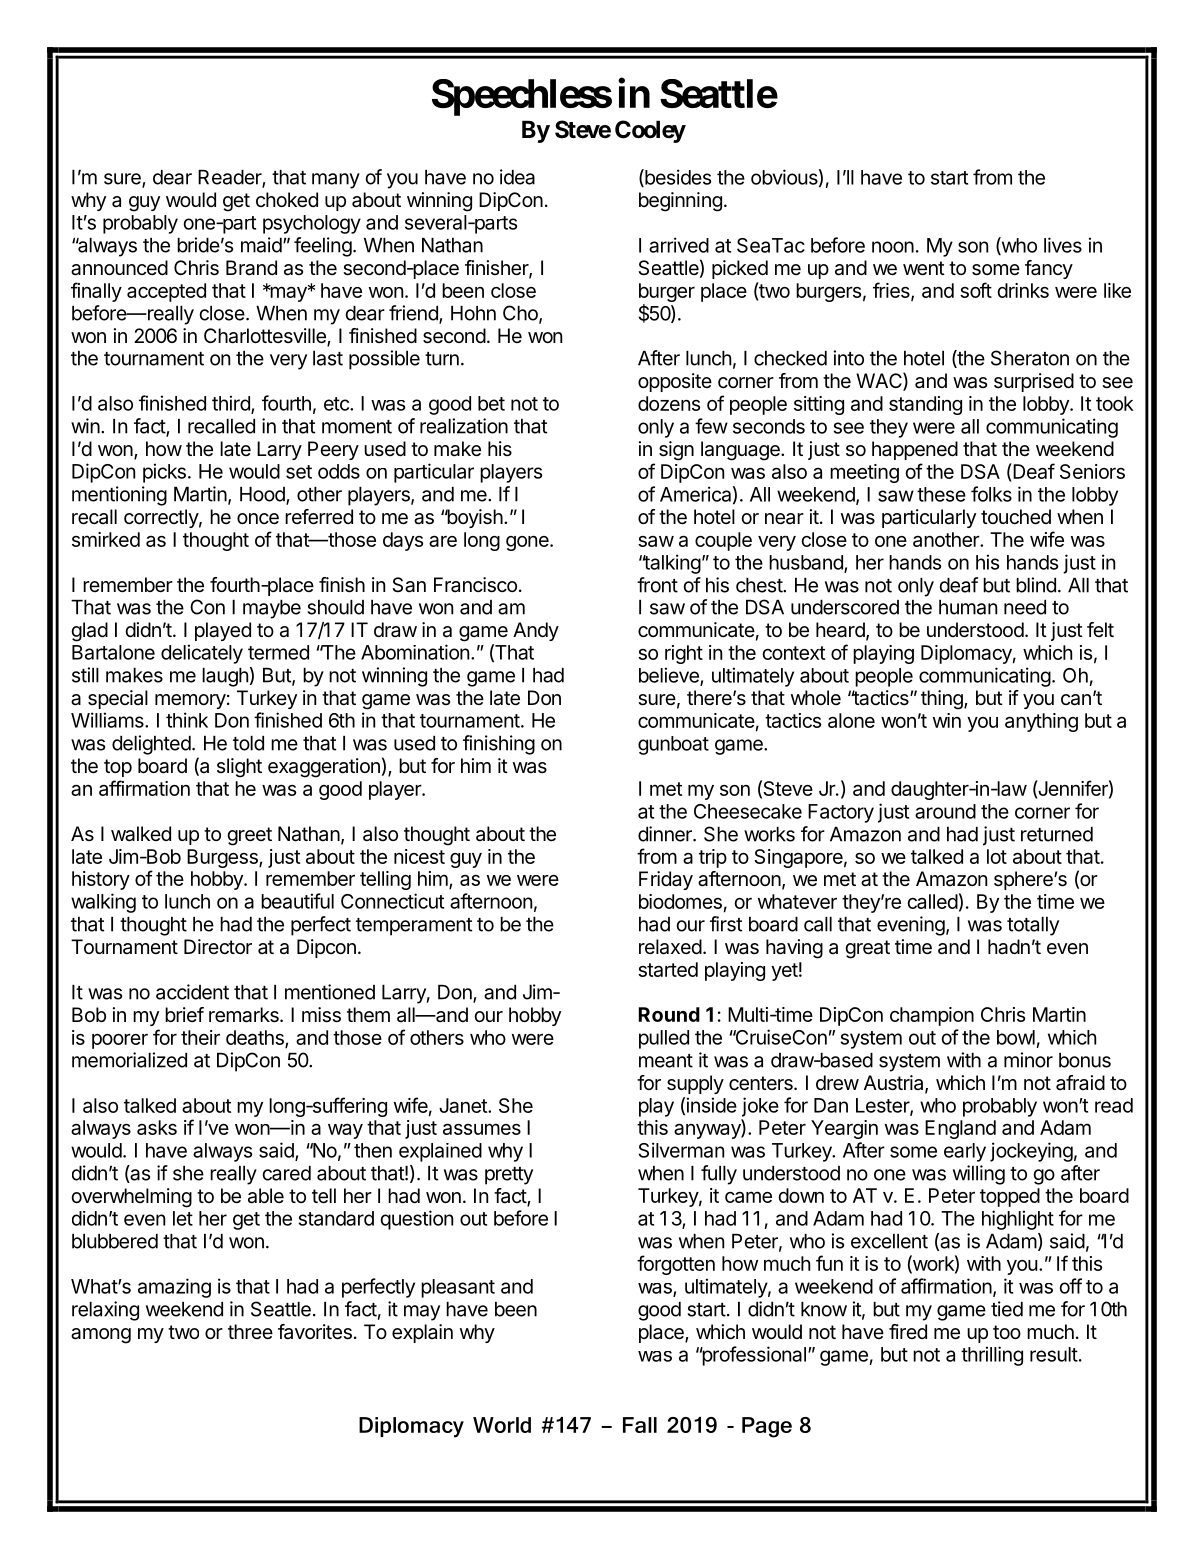 The width and height of the page is (1204, 1559). I want to click on slight, so click(239, 768).
